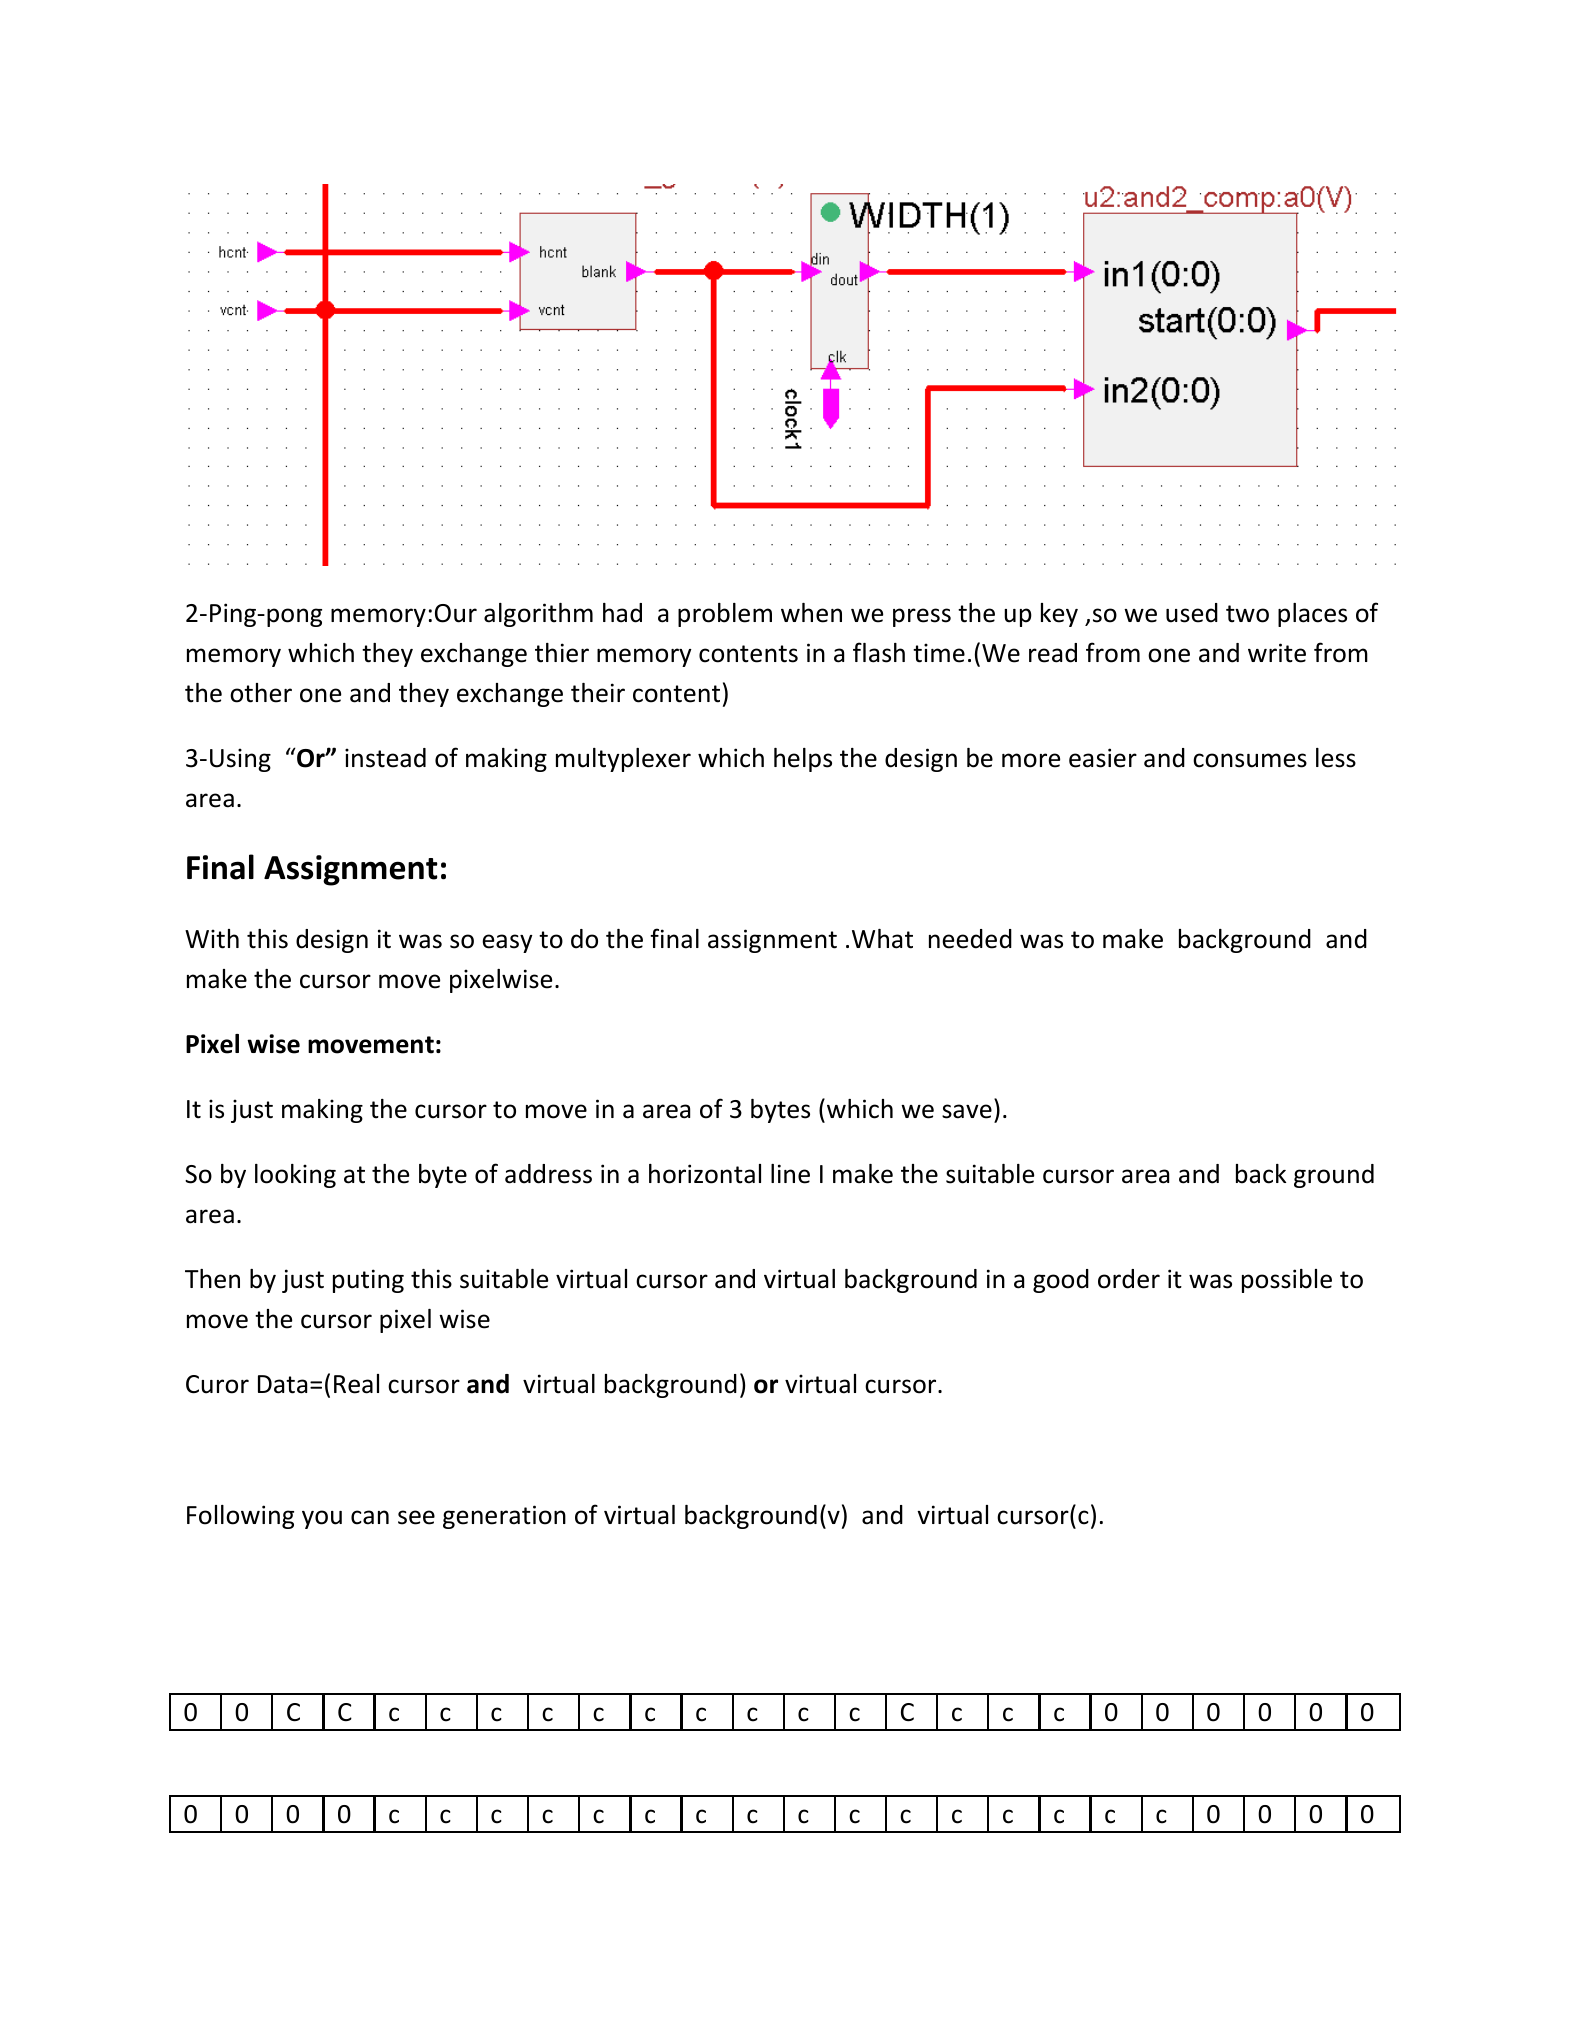 The width and height of the screenshot is (1569, 2031). What do you see at coordinates (370, 1517) in the screenshot?
I see `can` at bounding box center [370, 1517].
